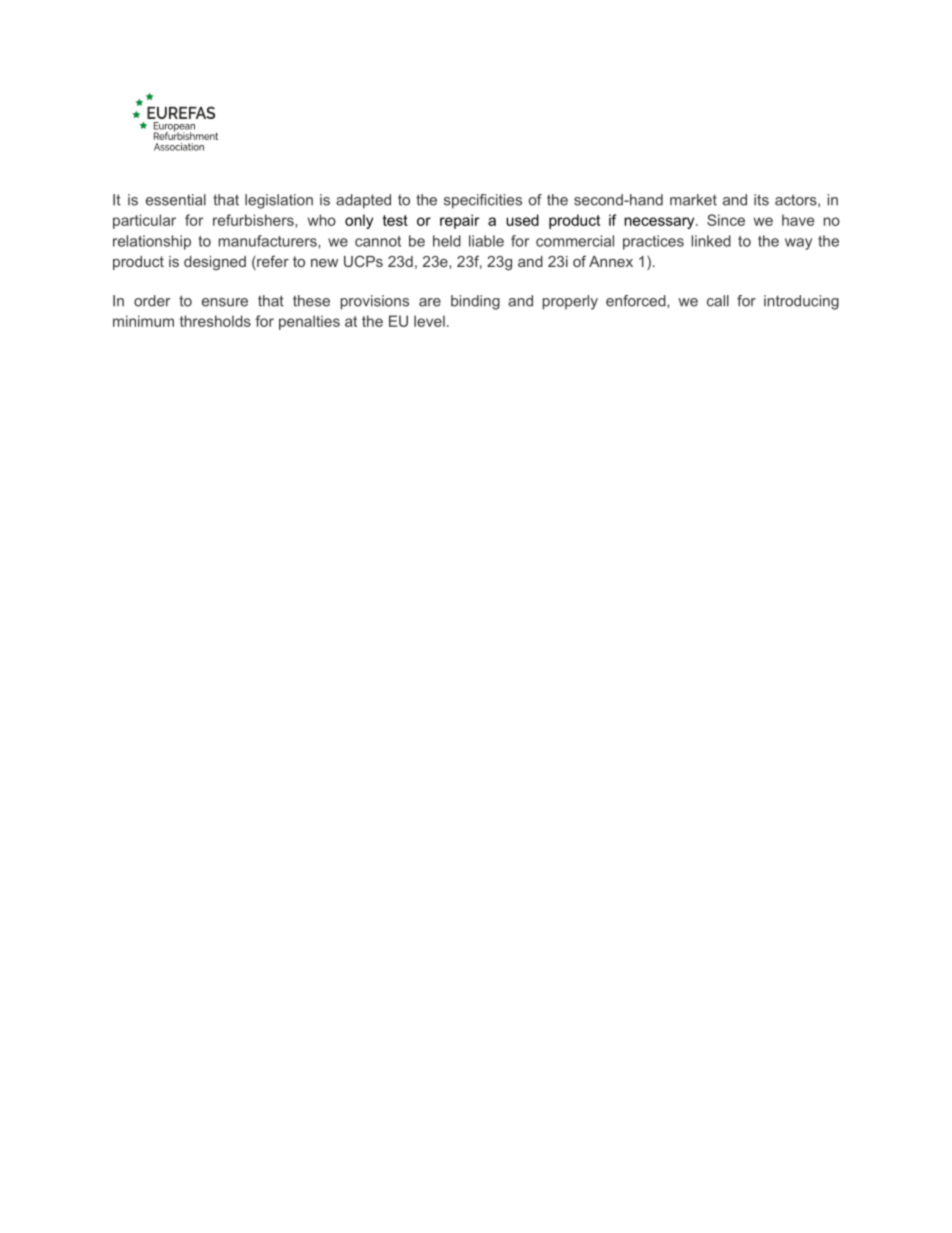 This screenshot has height=1233, width=952. What do you see at coordinates (429, 321) in the screenshot?
I see `level` at bounding box center [429, 321].
